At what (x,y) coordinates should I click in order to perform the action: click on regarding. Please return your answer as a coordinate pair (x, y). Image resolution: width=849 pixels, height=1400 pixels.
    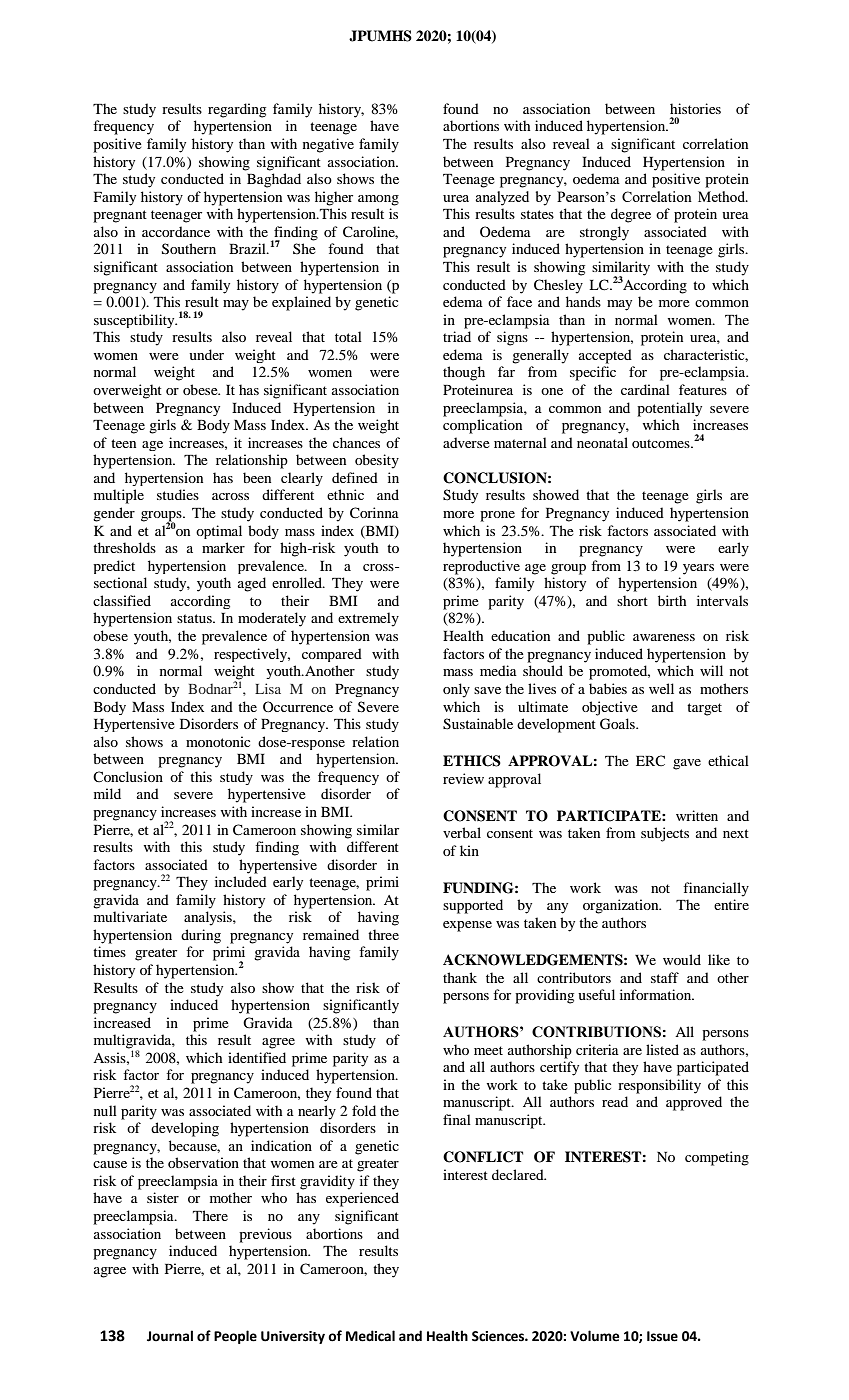
    Looking at the image, I should click on (237, 110).
